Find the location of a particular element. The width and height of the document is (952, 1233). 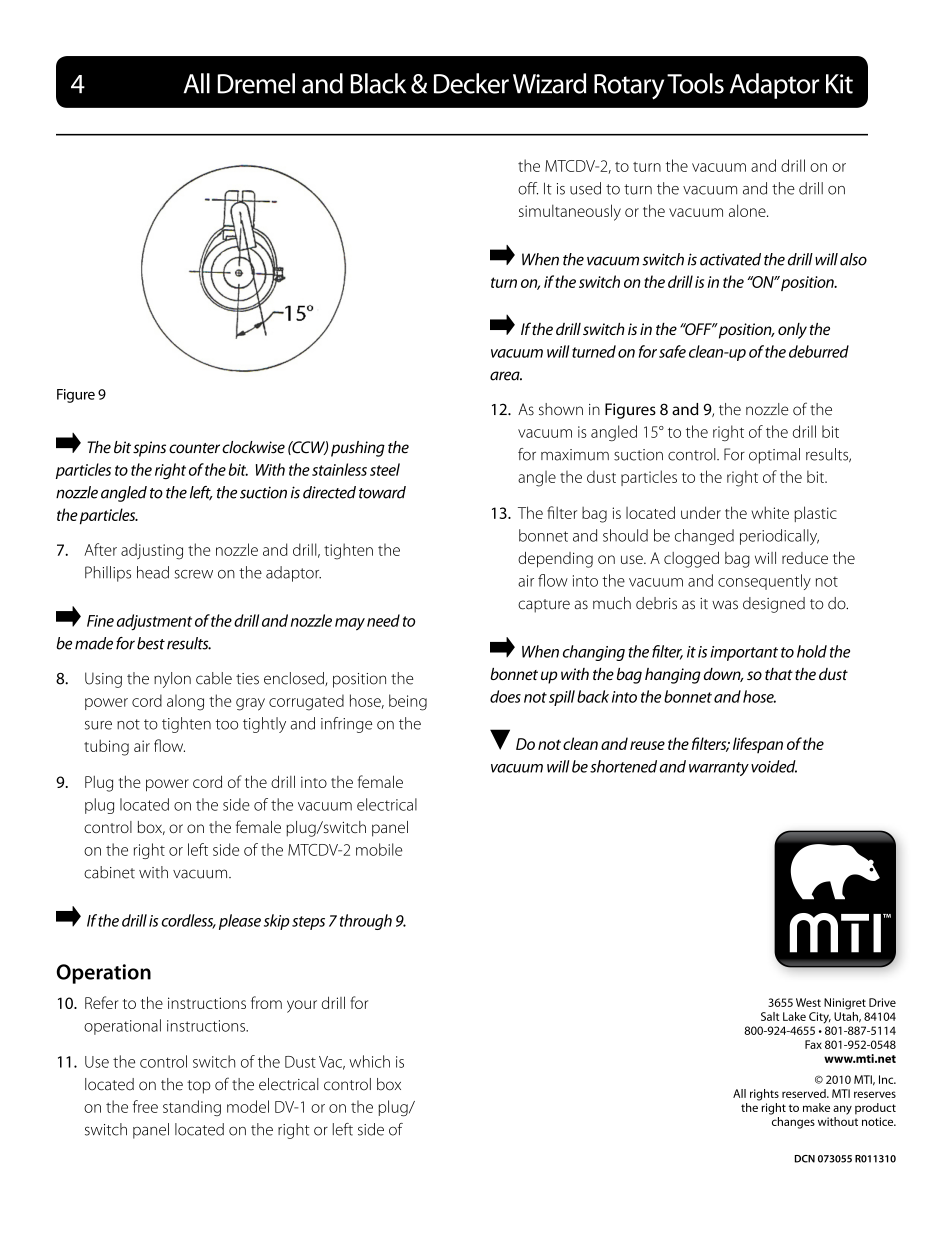

please is located at coordinates (240, 922).
